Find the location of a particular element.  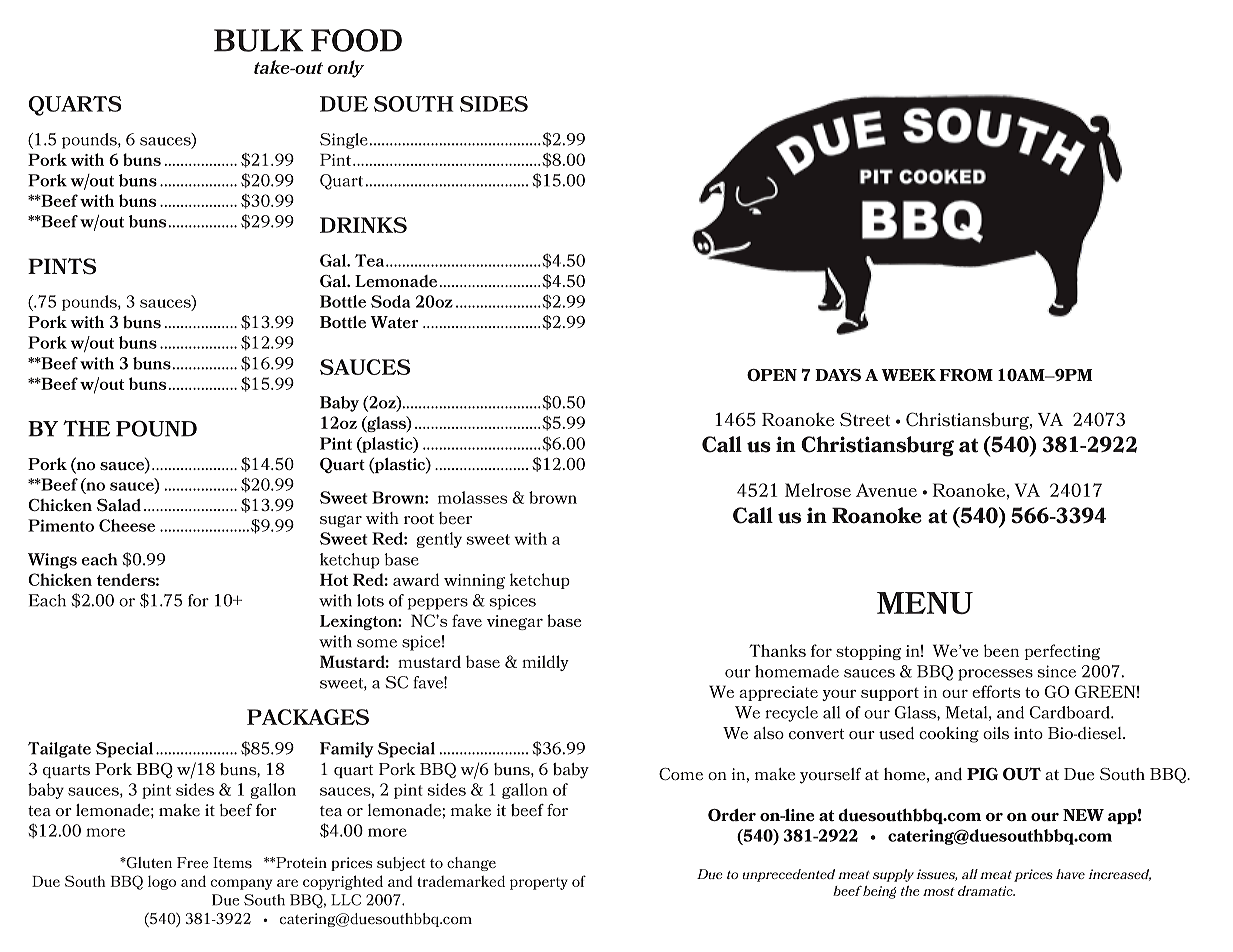

BULK is located at coordinates (259, 40).
